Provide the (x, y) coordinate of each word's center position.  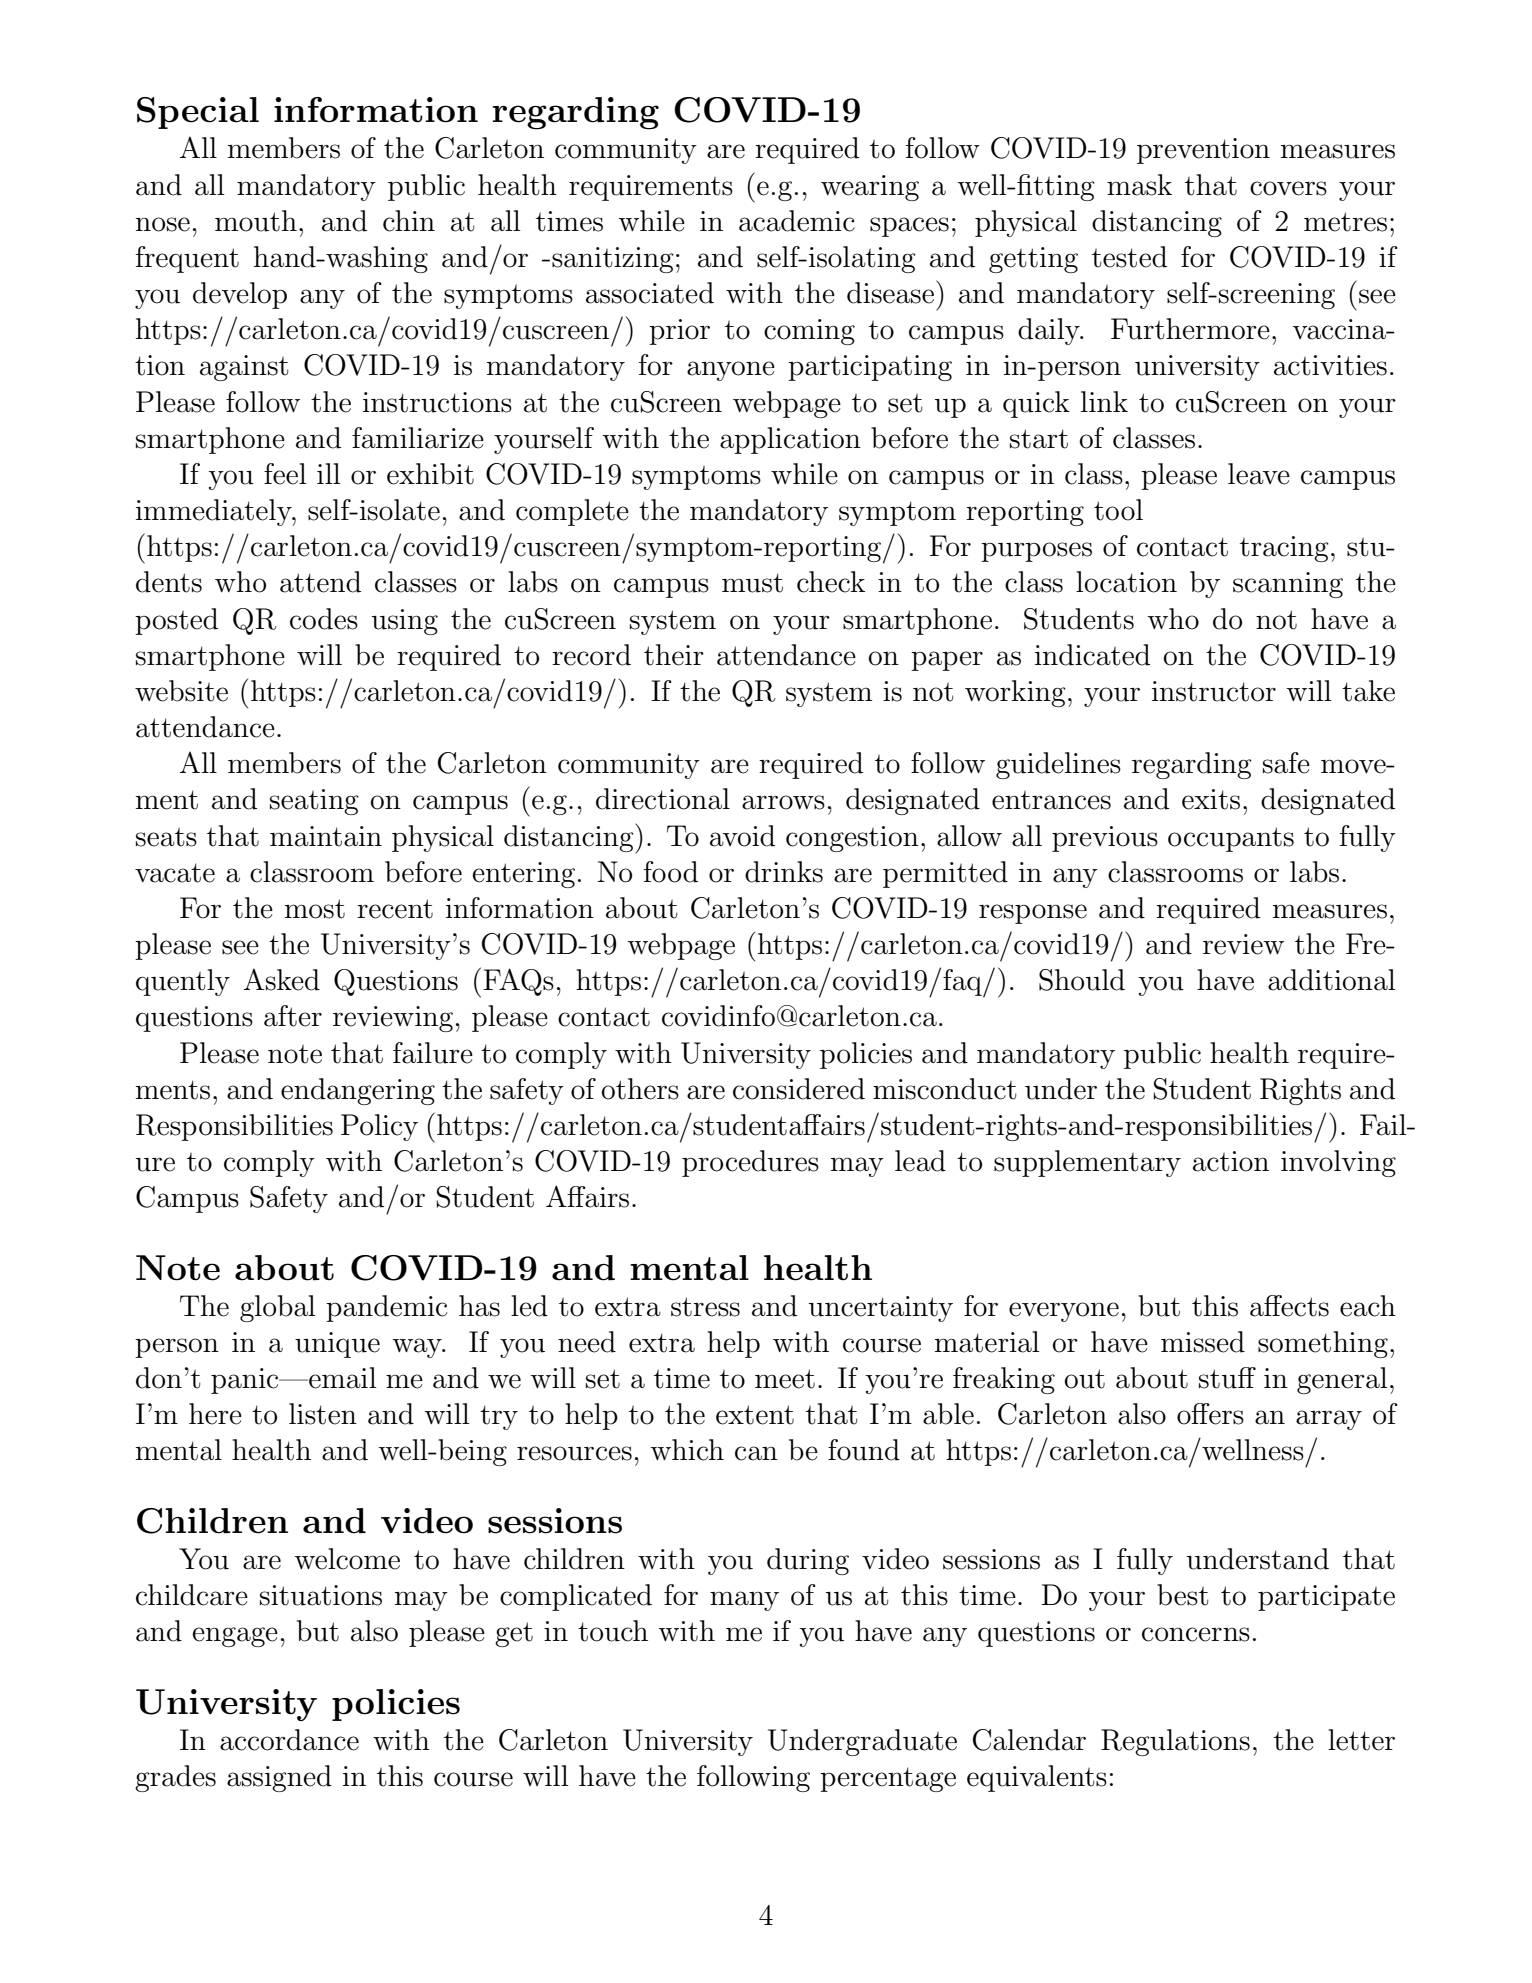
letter (1361, 1740)
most (315, 909)
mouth (256, 221)
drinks (784, 872)
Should (1082, 980)
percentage (888, 1779)
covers (1288, 188)
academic (797, 221)
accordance (289, 1740)
